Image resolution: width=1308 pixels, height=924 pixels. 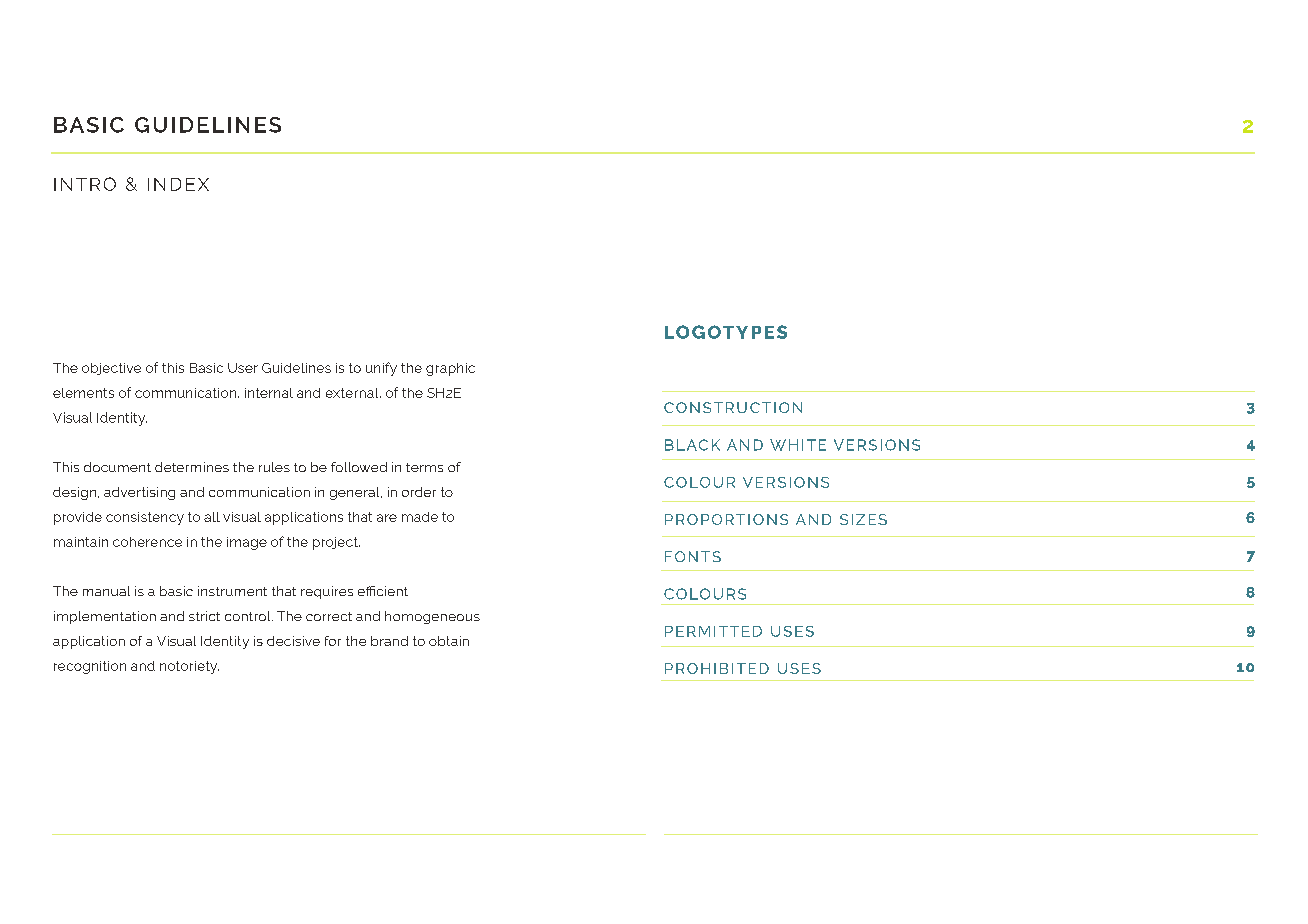 I want to click on FONTS, so click(x=693, y=556).
